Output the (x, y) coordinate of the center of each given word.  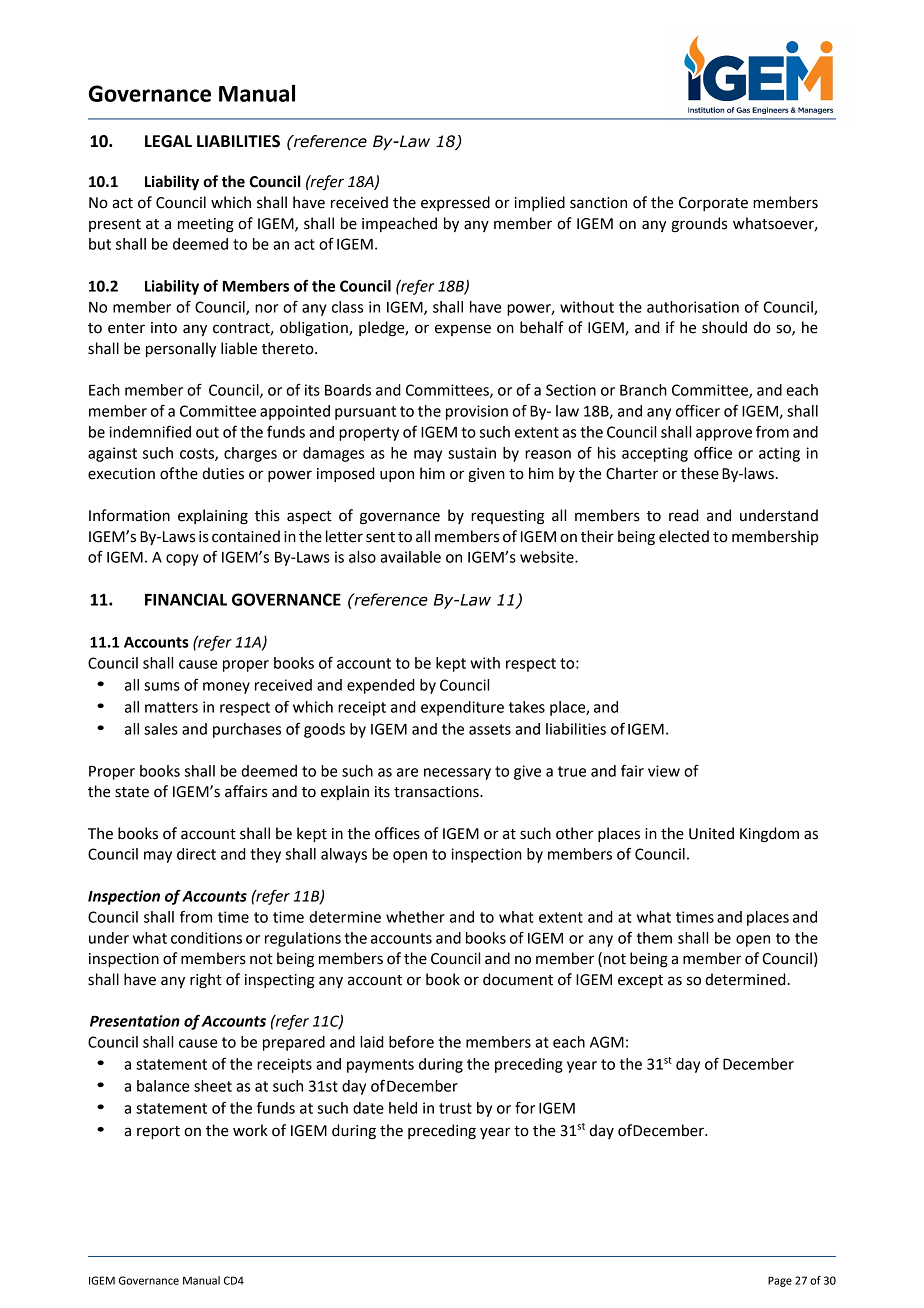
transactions (437, 792)
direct (196, 854)
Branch (643, 390)
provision (477, 412)
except (640, 981)
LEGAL (168, 141)
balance (163, 1086)
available (410, 557)
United (711, 833)
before (411, 1041)
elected (684, 536)
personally (181, 349)
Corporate (713, 204)
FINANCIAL (186, 599)
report (158, 1132)
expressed (455, 203)
